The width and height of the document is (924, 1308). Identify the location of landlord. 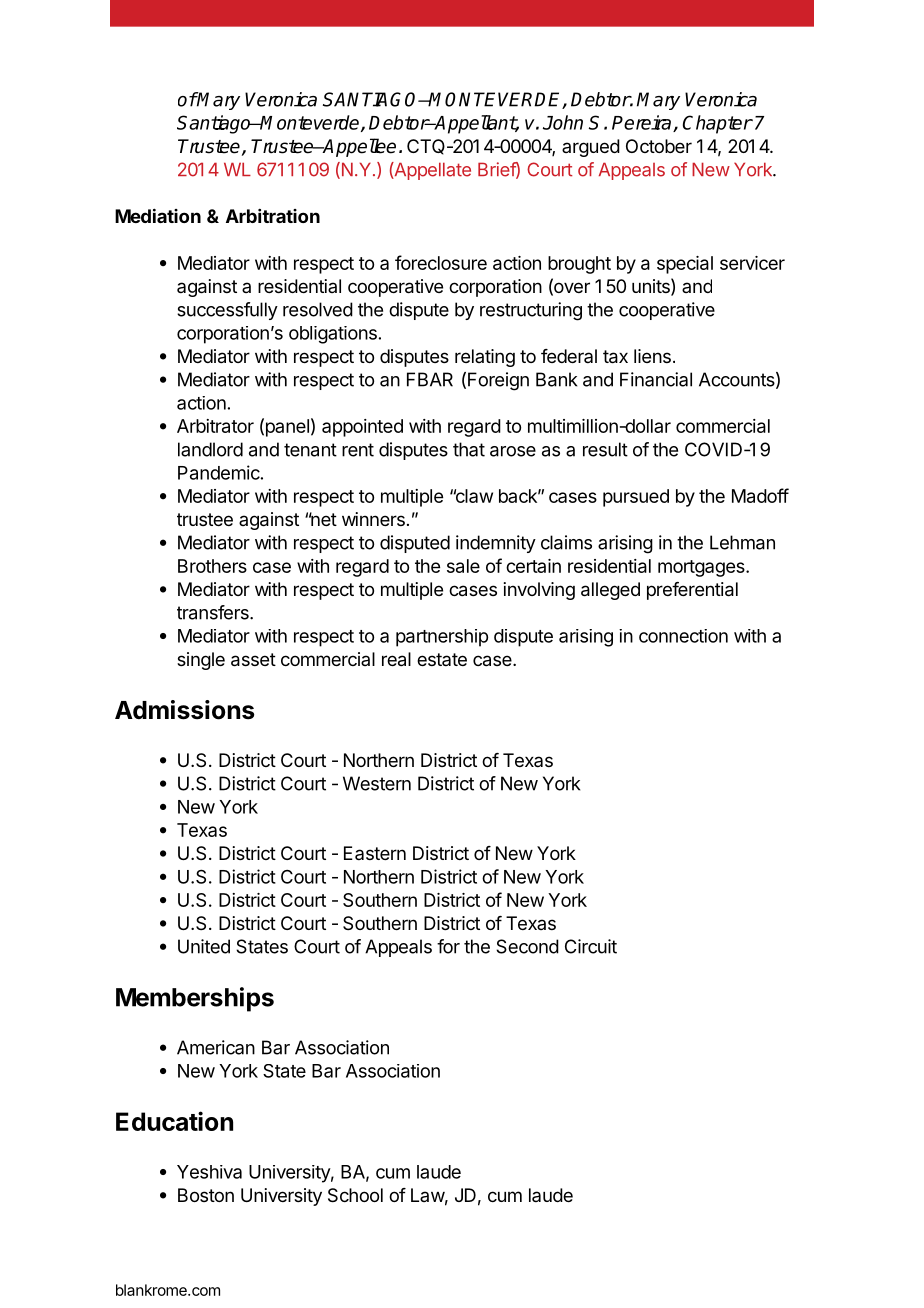
(210, 449).
